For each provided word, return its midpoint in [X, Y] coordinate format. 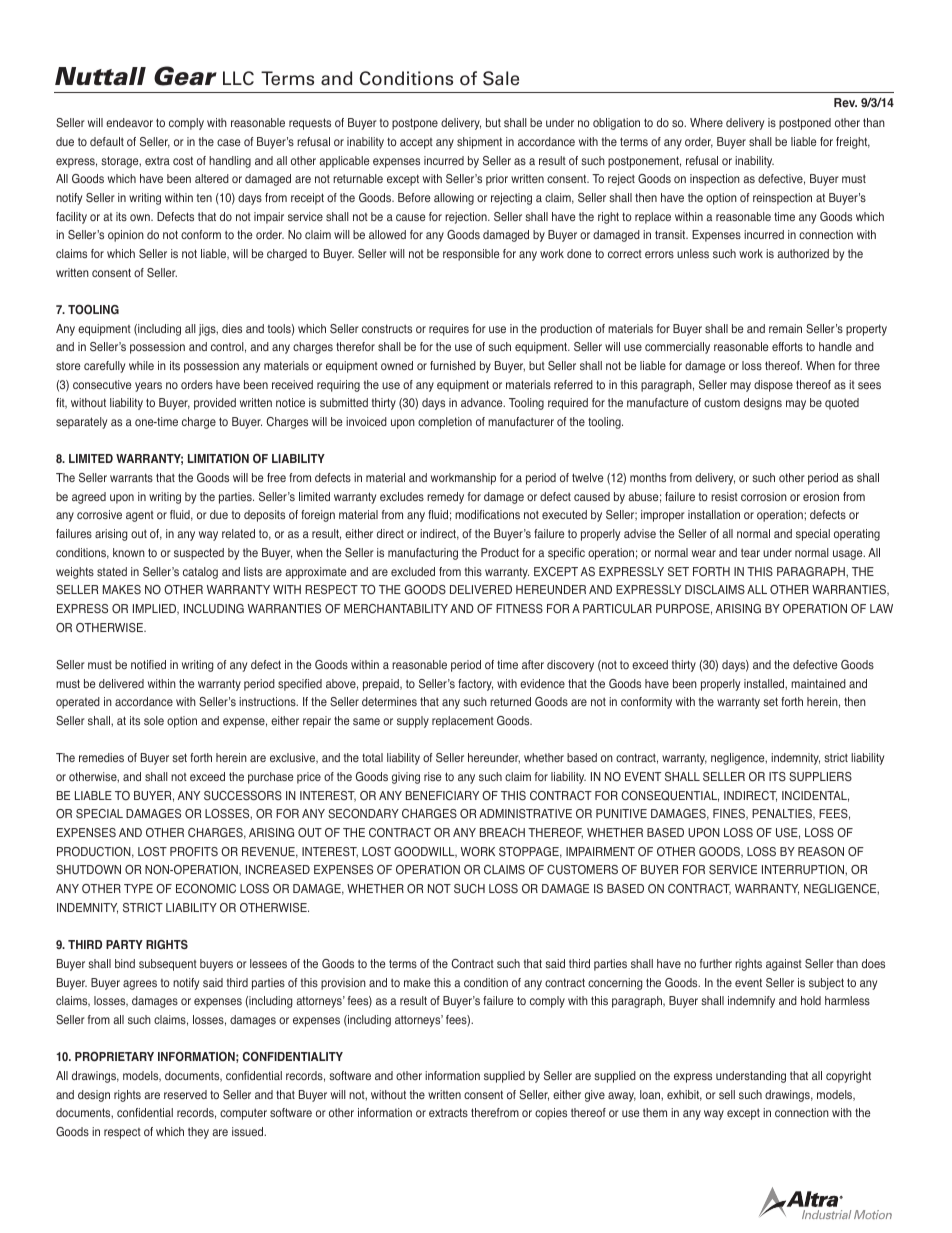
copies [551, 1114]
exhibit [684, 1095]
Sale [501, 78]
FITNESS [519, 609]
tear [750, 553]
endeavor [129, 122]
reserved [185, 1094]
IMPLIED [156, 609]
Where [706, 122]
